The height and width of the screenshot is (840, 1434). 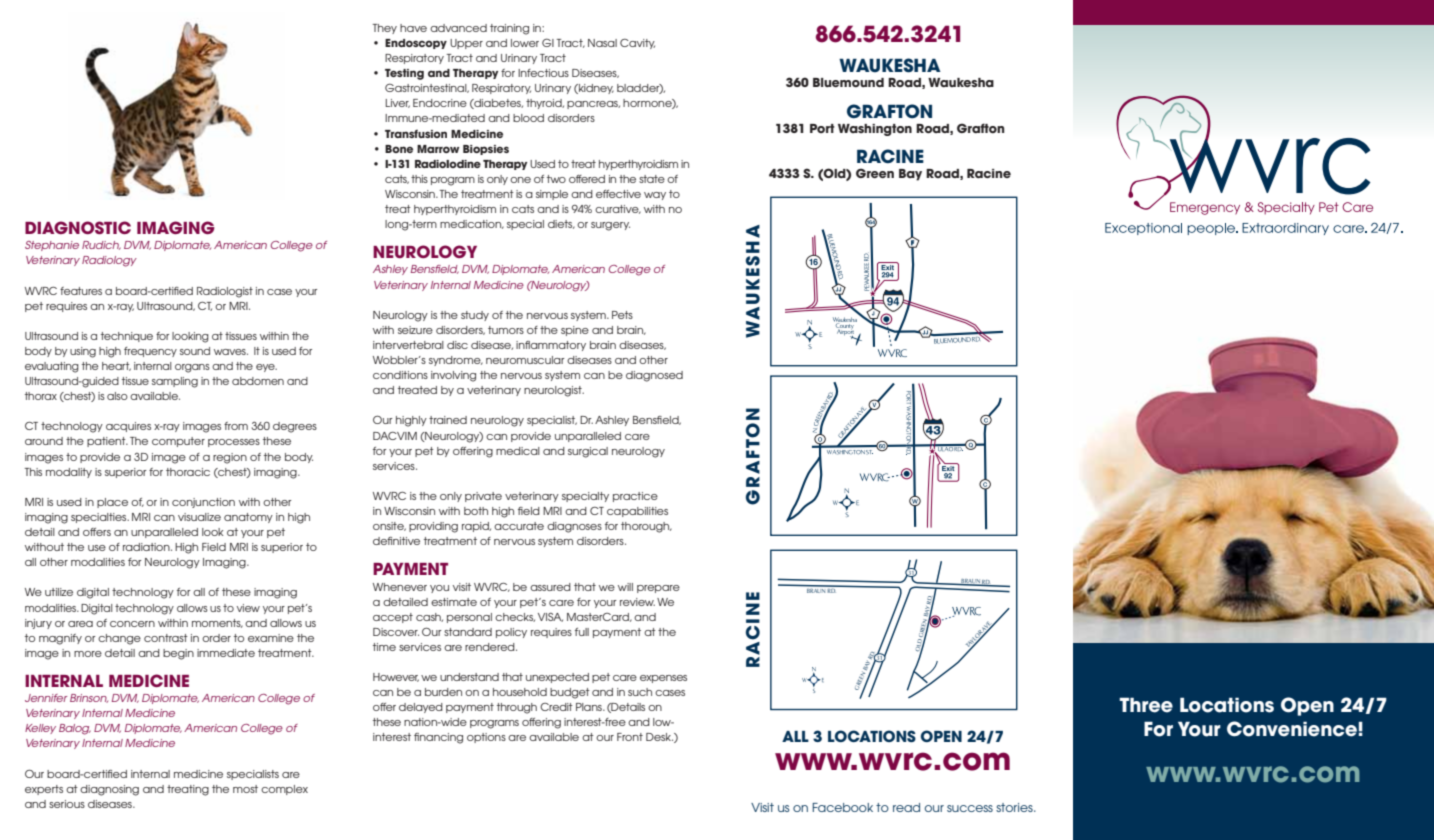 I want to click on diagnosed, so click(x=654, y=376).
